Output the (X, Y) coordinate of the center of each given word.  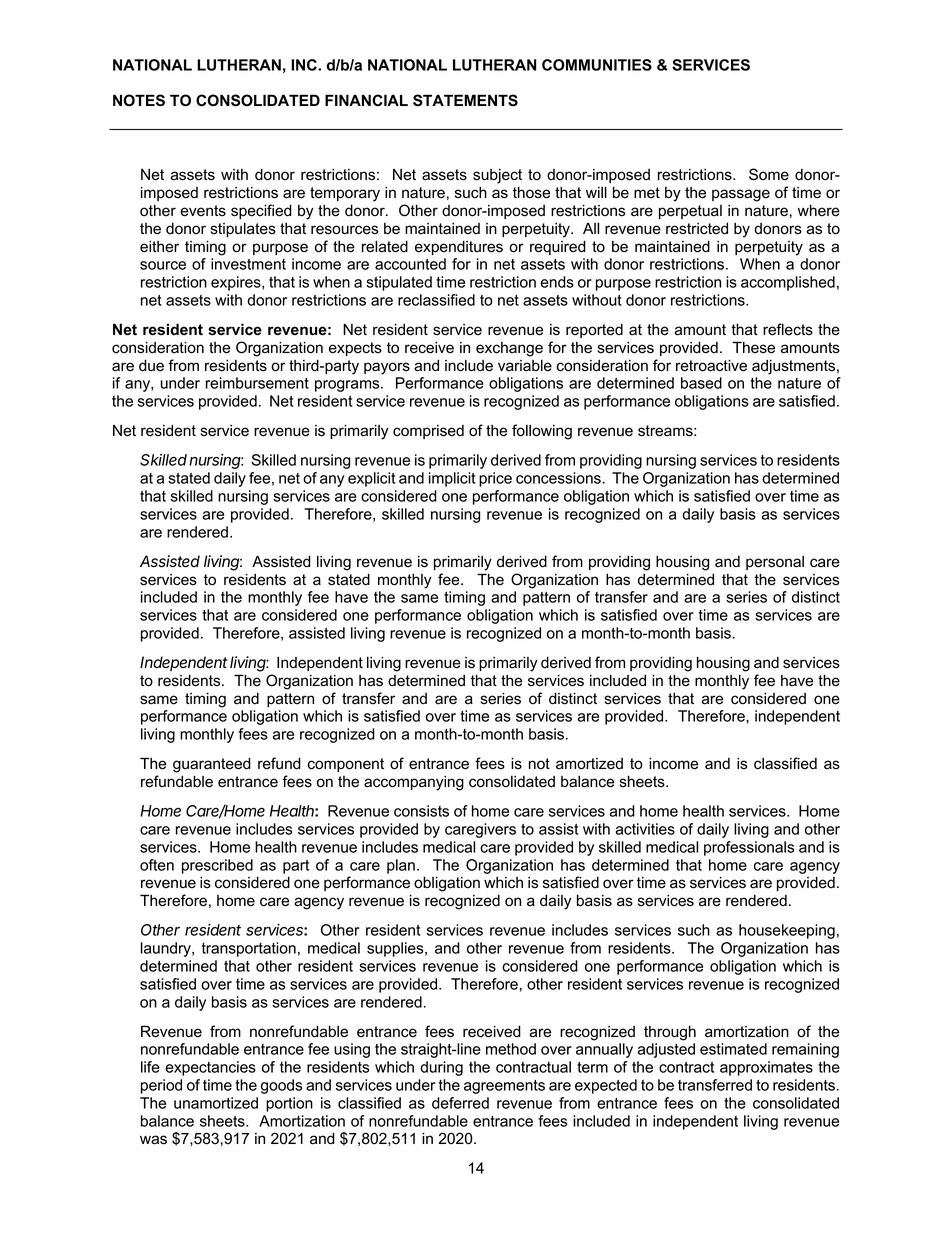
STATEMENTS (465, 100)
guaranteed (212, 765)
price (495, 479)
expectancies (210, 1068)
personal (775, 563)
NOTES (139, 100)
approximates (766, 1068)
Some (769, 174)
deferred (460, 1103)
